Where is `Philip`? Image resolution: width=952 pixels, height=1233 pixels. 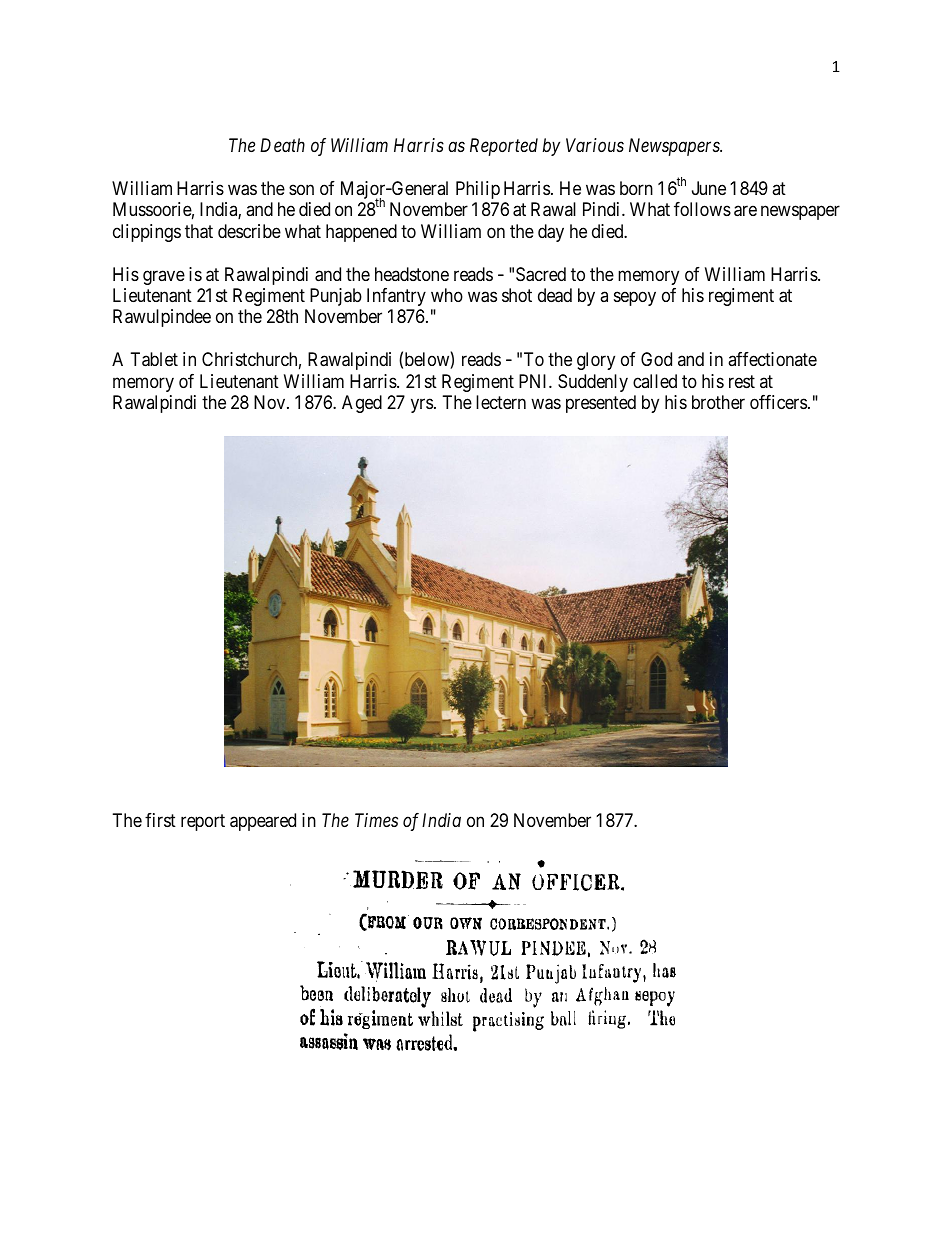
Philip is located at coordinates (478, 190).
